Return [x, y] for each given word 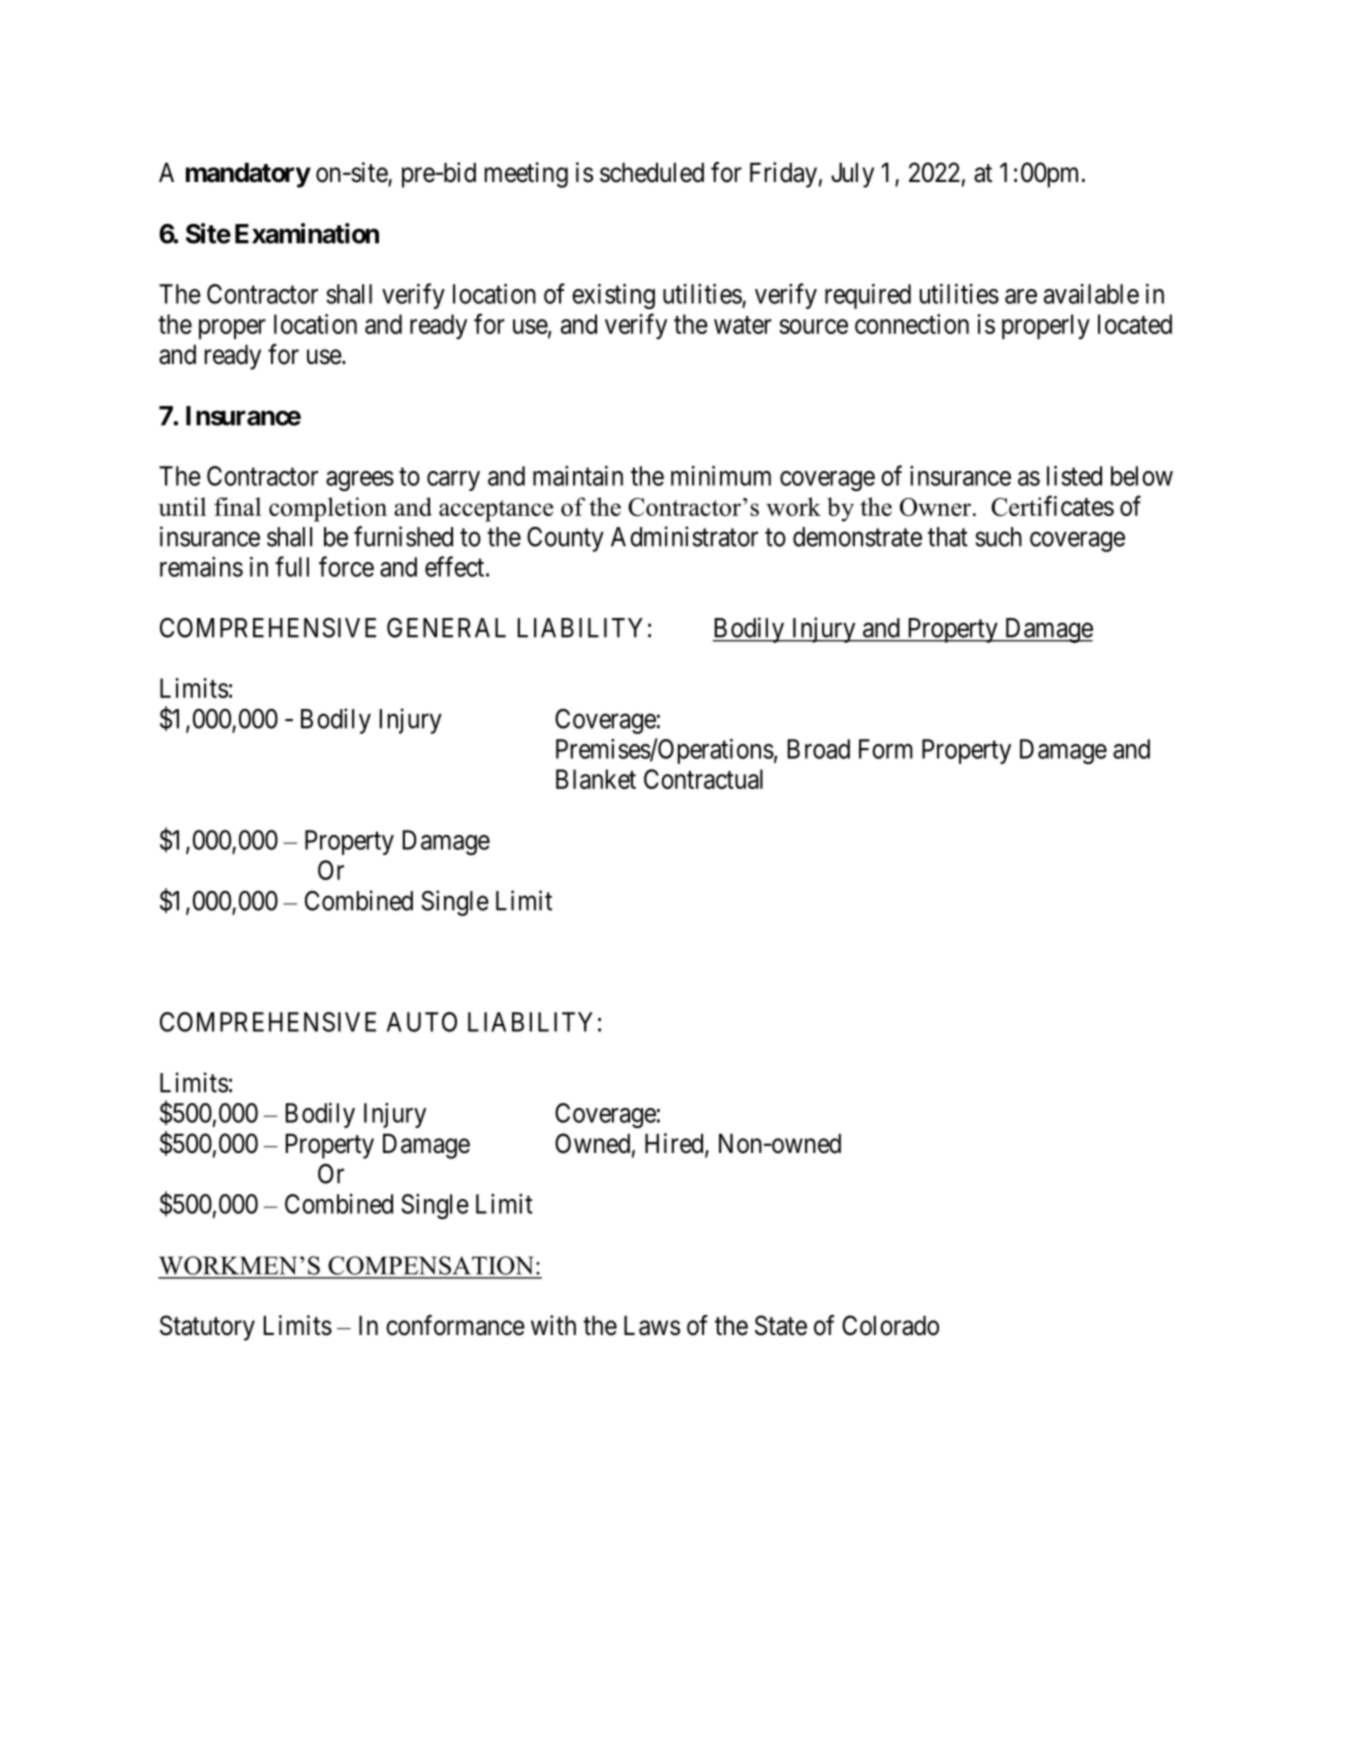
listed [1074, 475]
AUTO [422, 1022]
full [292, 566]
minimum [721, 475]
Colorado [890, 1325]
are [1021, 296]
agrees [360, 481]
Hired [675, 1144]
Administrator [684, 536]
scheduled [652, 173]
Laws [652, 1326]
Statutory [207, 1328]
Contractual [703, 779]
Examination [307, 233]
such [998, 537]
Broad [819, 749]
